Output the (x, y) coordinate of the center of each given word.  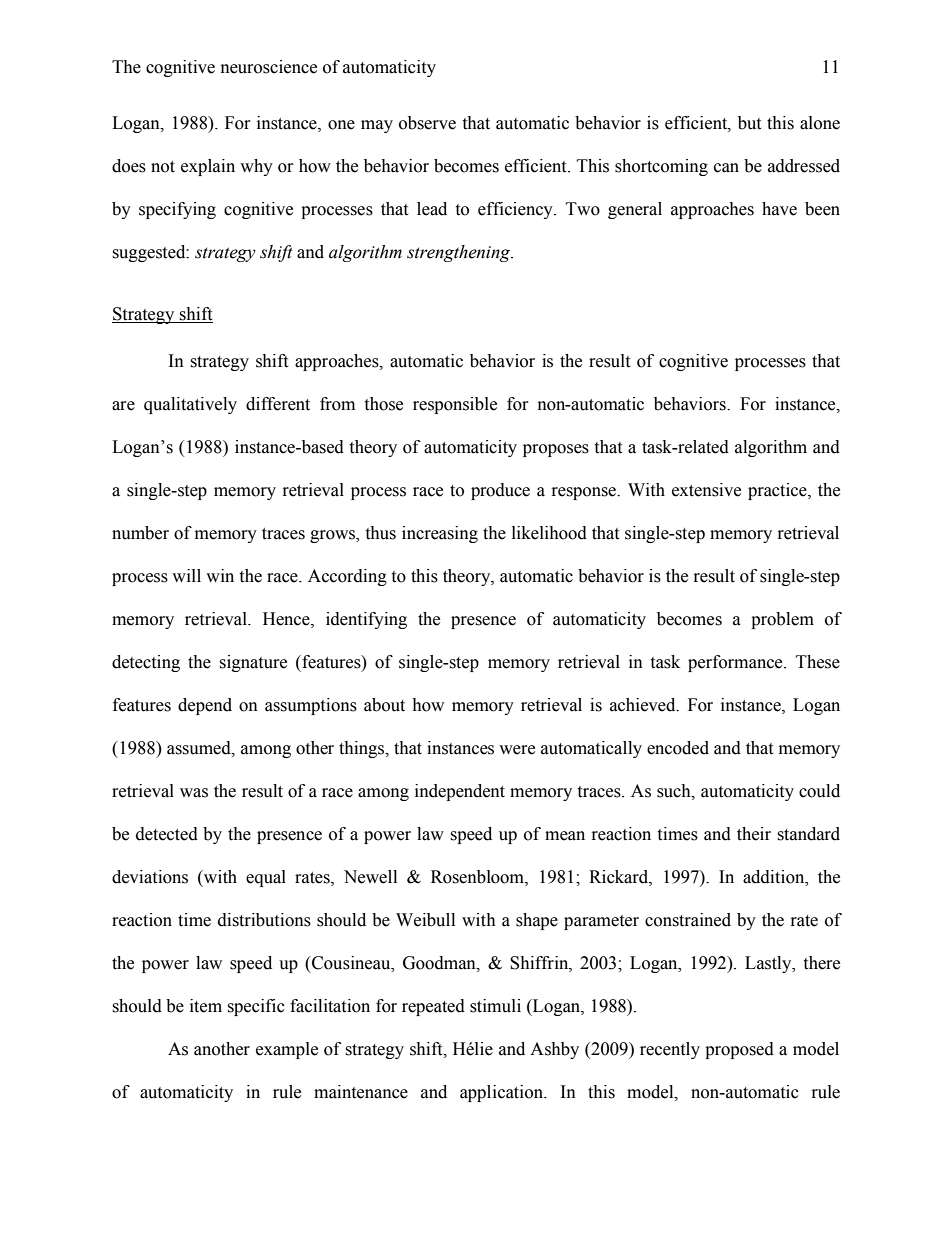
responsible (455, 405)
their (754, 834)
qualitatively (190, 405)
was (194, 793)
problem (782, 620)
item (206, 1006)
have (779, 209)
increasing (440, 534)
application (502, 1093)
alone (820, 123)
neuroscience (269, 67)
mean (565, 836)
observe (427, 123)
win (220, 575)
